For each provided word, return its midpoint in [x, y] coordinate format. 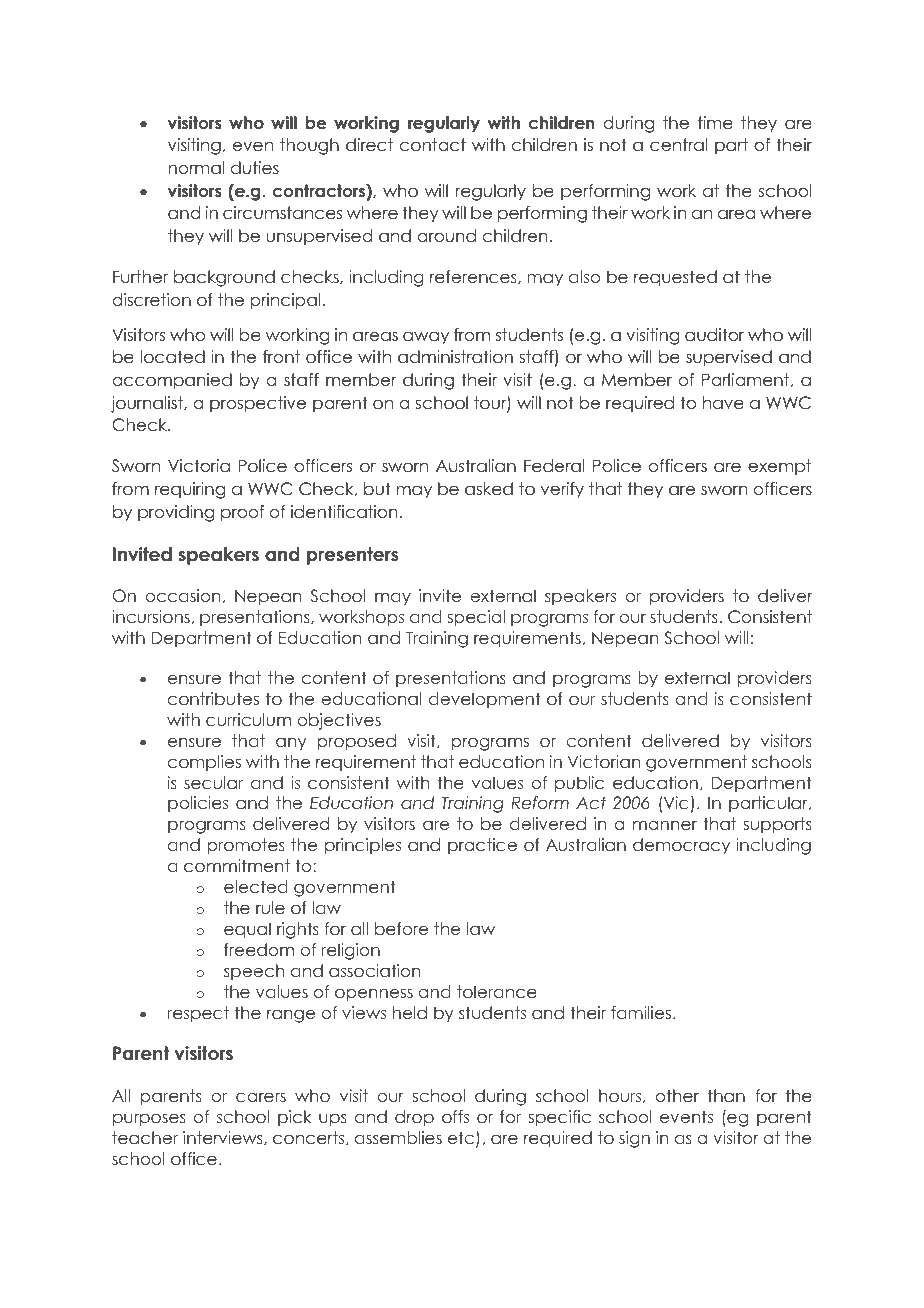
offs [455, 1116]
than [726, 1095]
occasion [183, 595]
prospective [258, 404]
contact [433, 145]
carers [261, 1097]
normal [197, 168]
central [678, 145]
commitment [237, 865]
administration [455, 357]
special [476, 618]
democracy [681, 846]
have [723, 403]
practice [482, 846]
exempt [779, 467]
